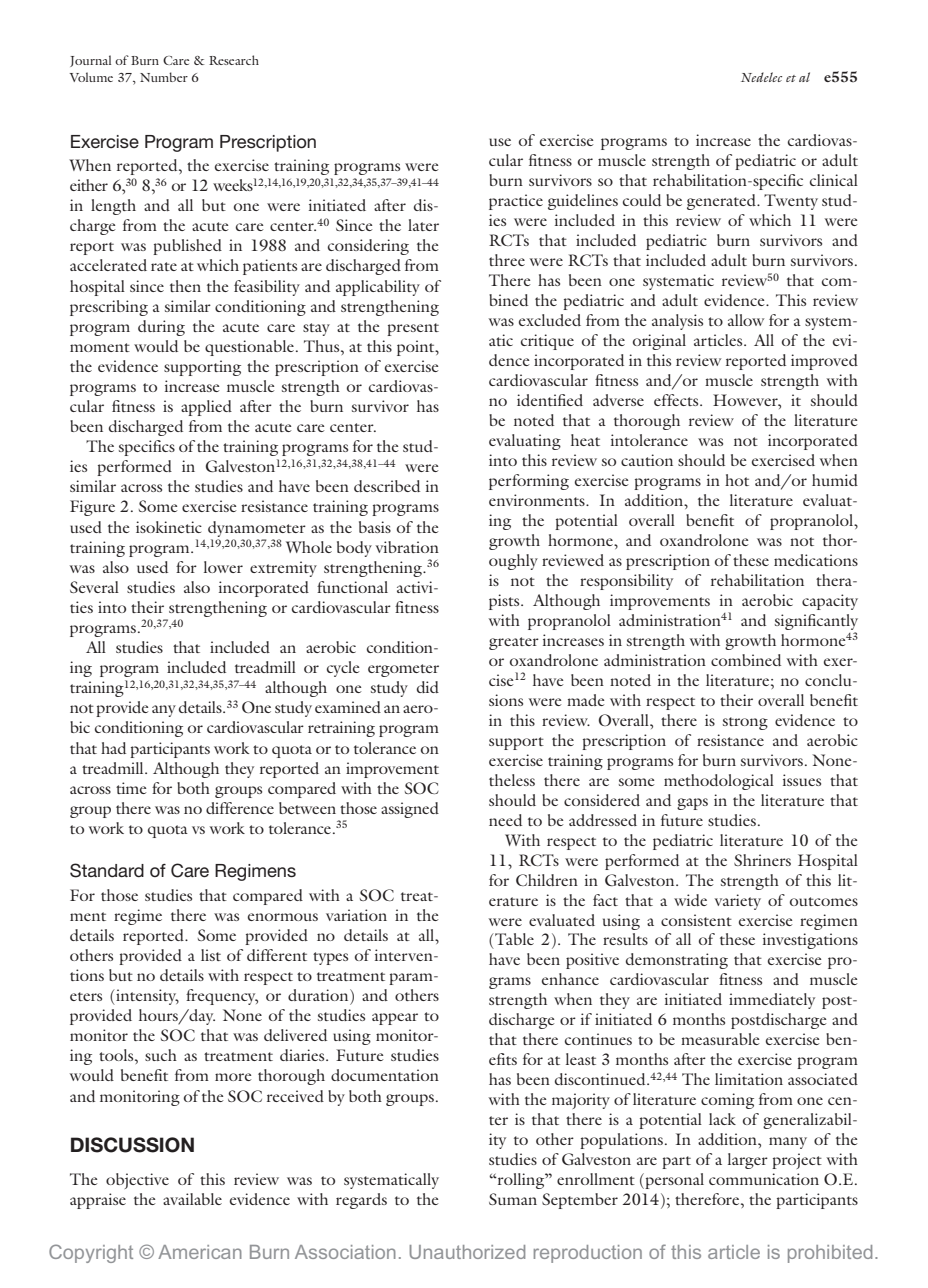 The height and width of the screenshot is (1288, 928). Describe the element at coordinates (413, 329) in the screenshot. I see `present` at that location.
